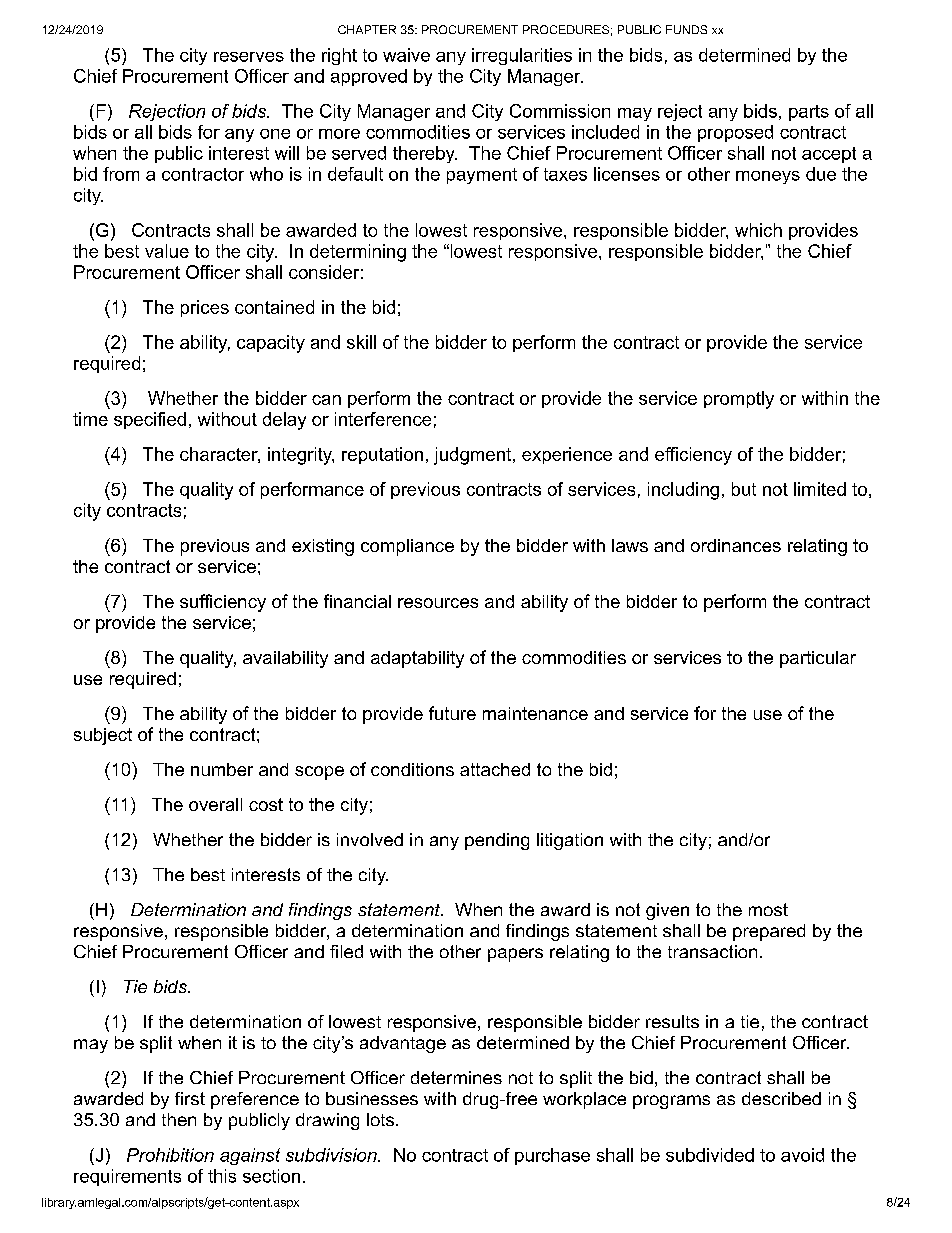 This screenshot has width=952, height=1233. Describe the element at coordinates (710, 1155) in the screenshot. I see `subdivided` at that location.
